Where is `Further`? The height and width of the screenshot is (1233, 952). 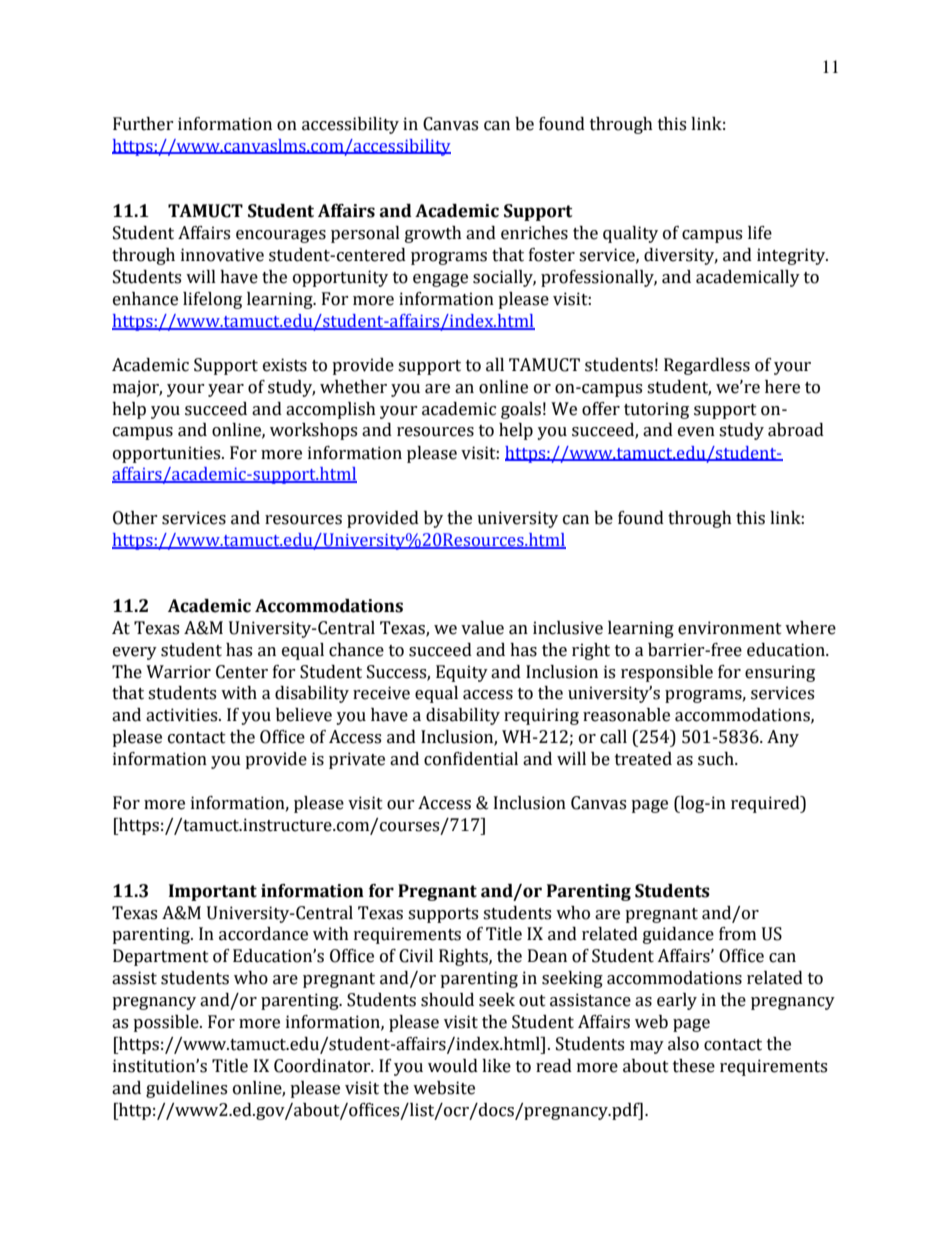 Further is located at coordinates (143, 124).
